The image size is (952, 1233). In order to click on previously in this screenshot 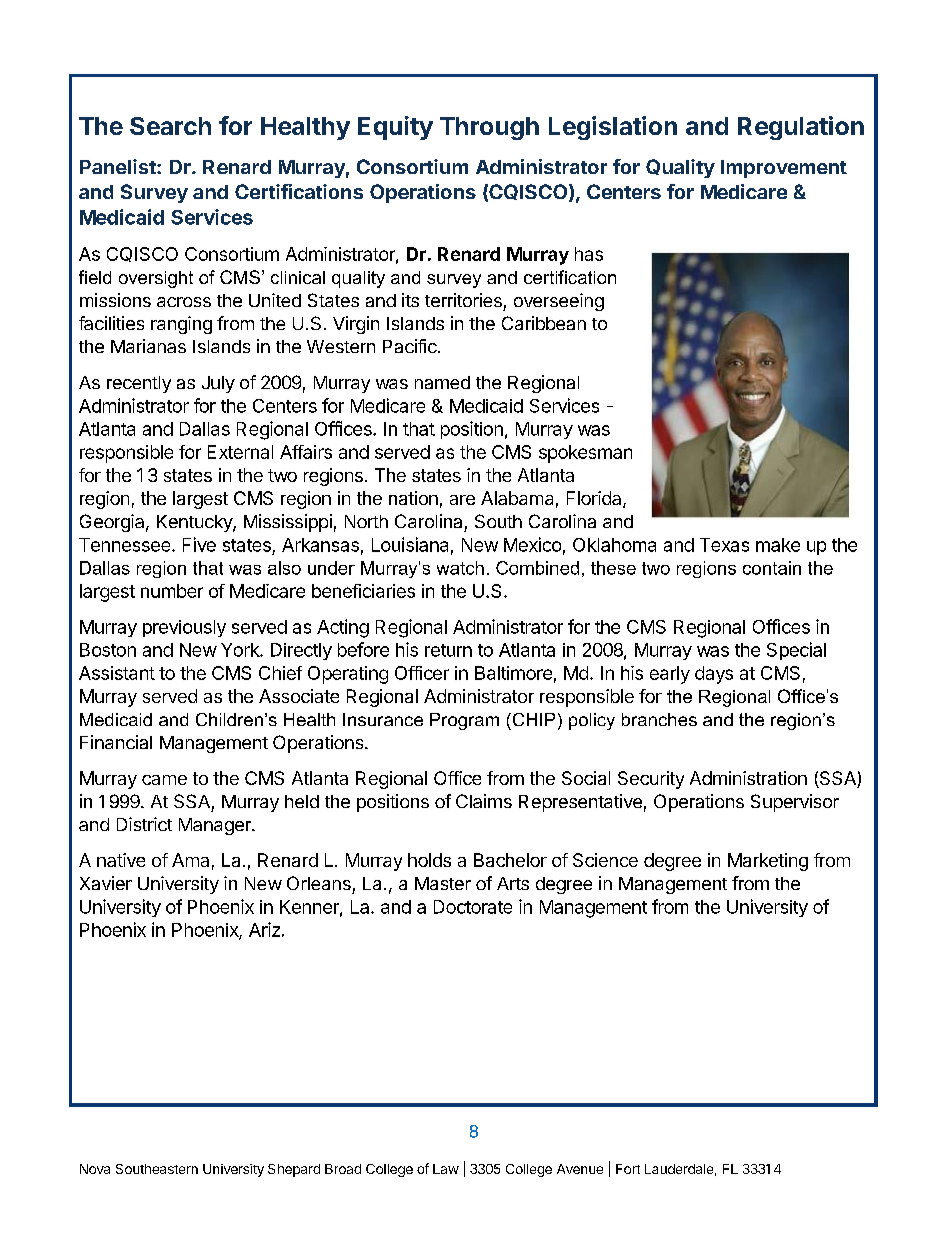, I will do `click(184, 628)`.
